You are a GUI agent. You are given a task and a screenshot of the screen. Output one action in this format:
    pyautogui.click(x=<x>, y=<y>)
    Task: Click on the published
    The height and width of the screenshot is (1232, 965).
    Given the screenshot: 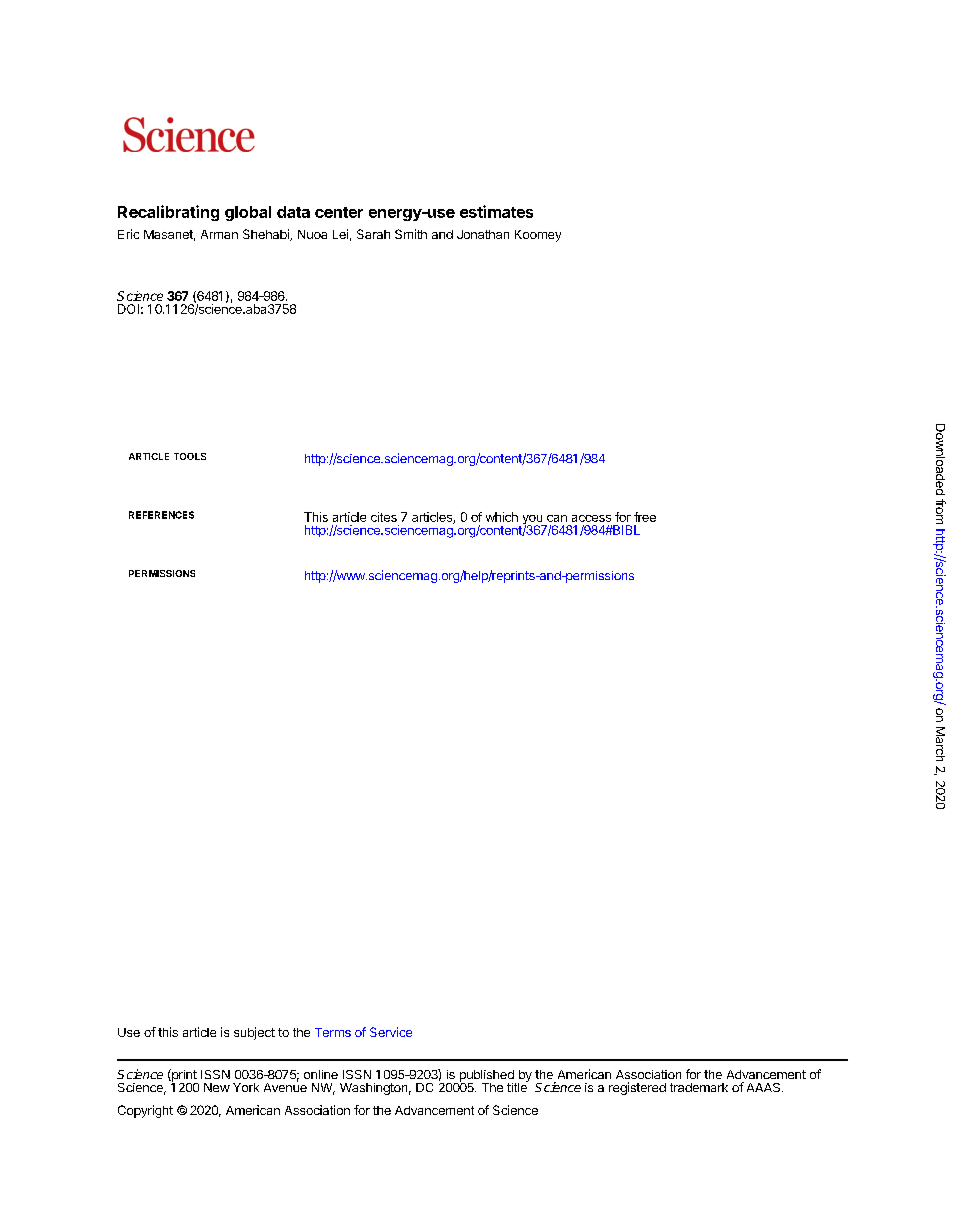 What is the action you would take?
    pyautogui.click(x=486, y=1077)
